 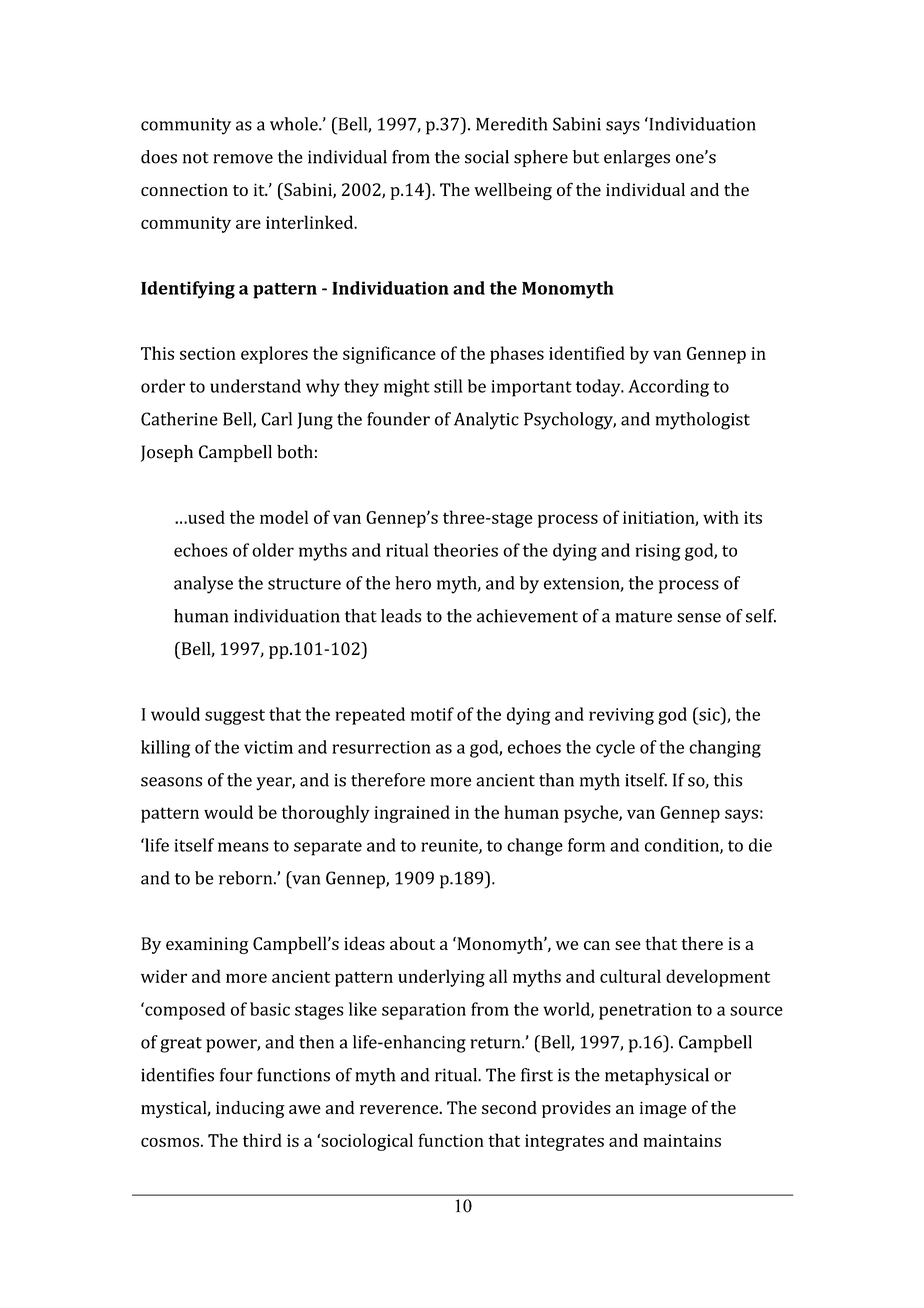 What do you see at coordinates (243, 159) in the page?
I see `remove` at bounding box center [243, 159].
